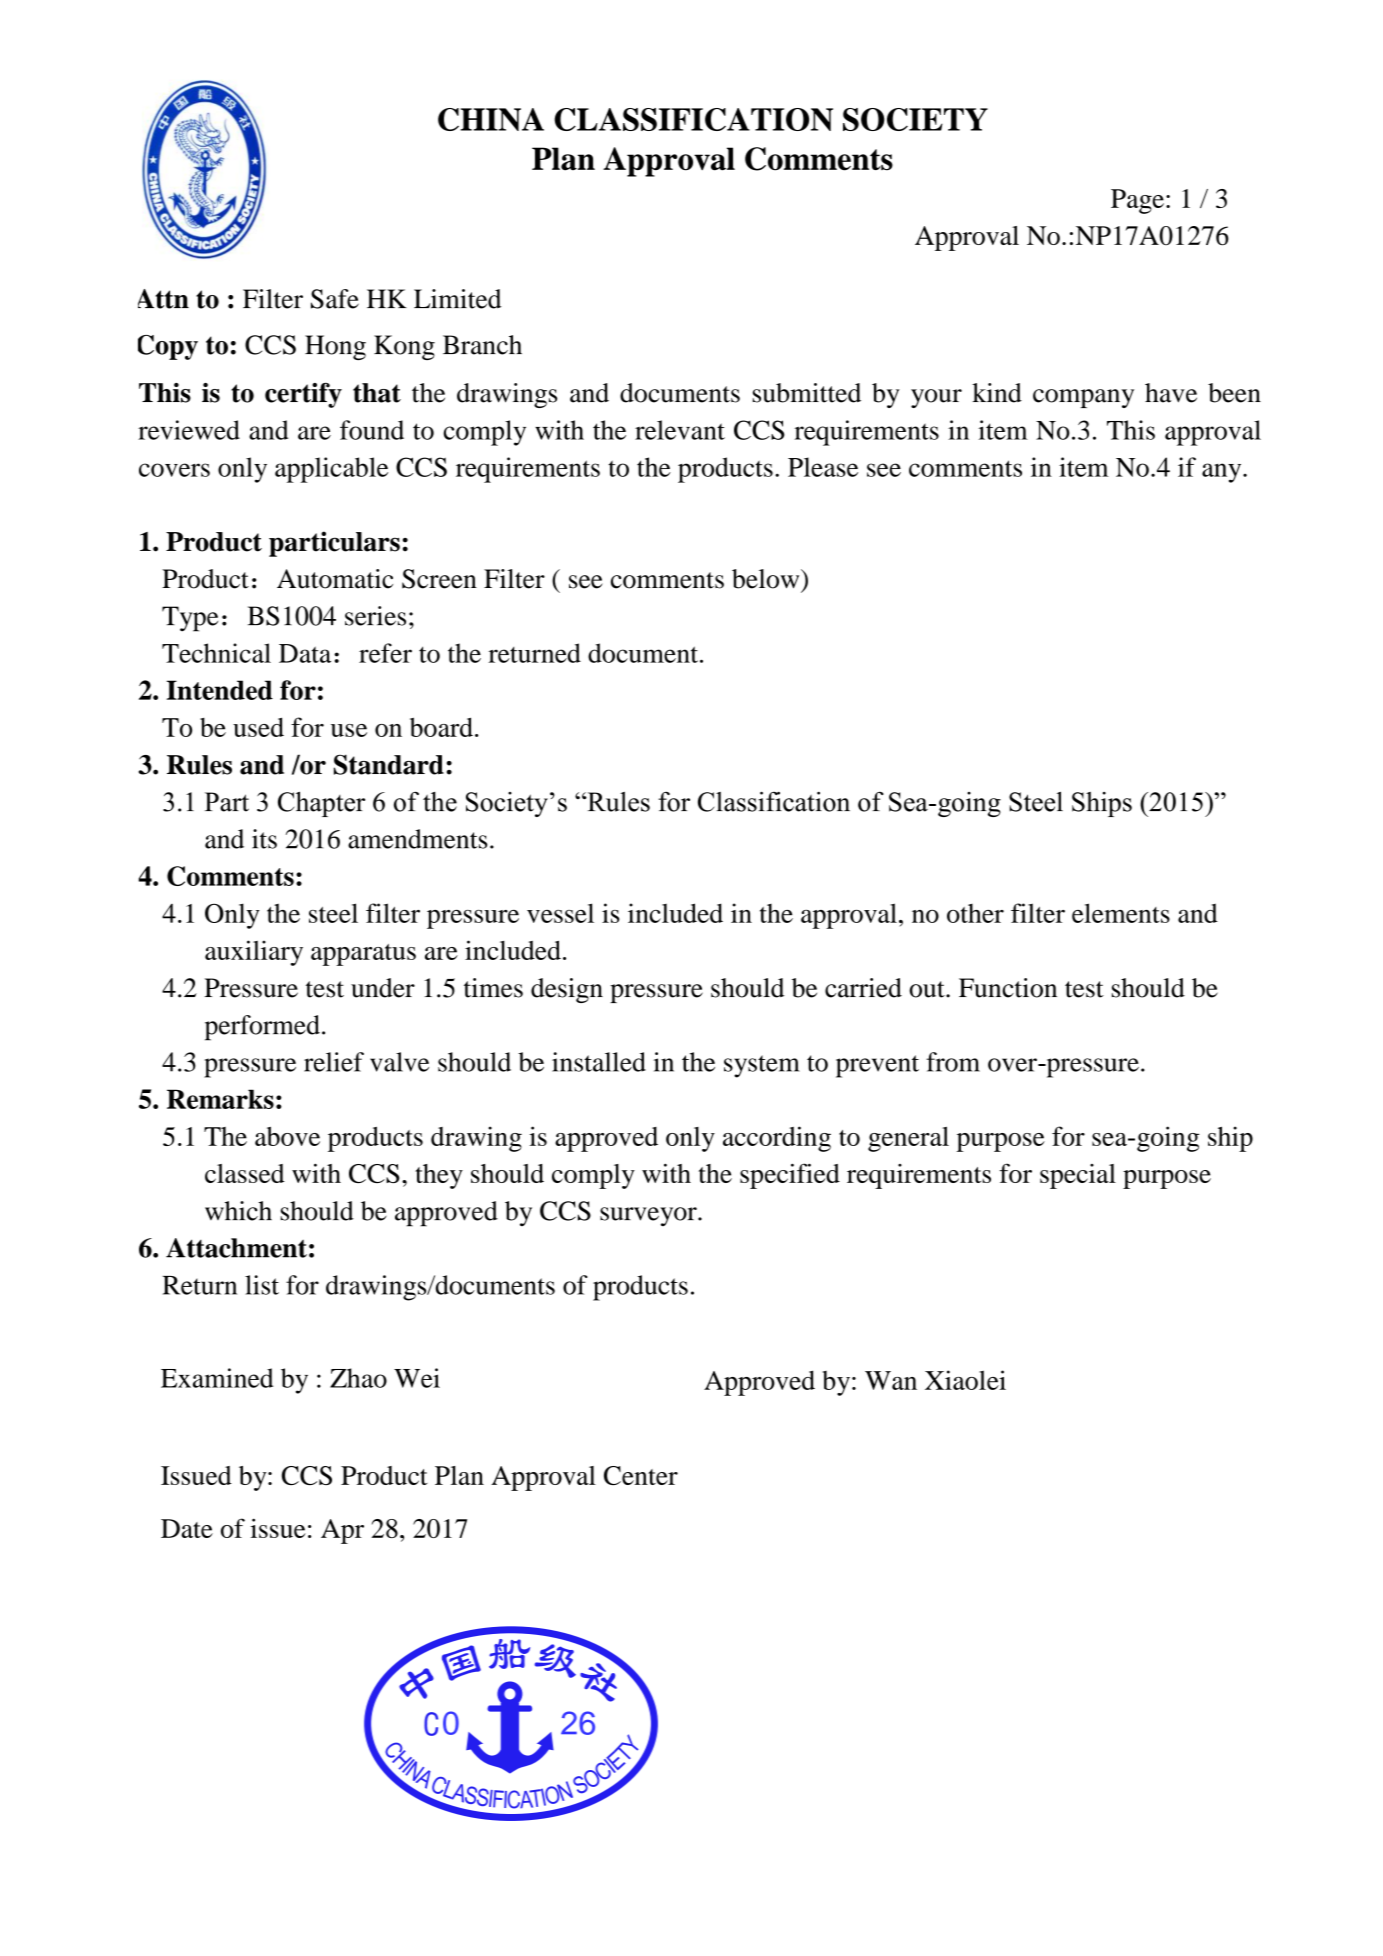 The image size is (1383, 1956). What do you see at coordinates (458, 299) in the image?
I see `Limited` at bounding box center [458, 299].
